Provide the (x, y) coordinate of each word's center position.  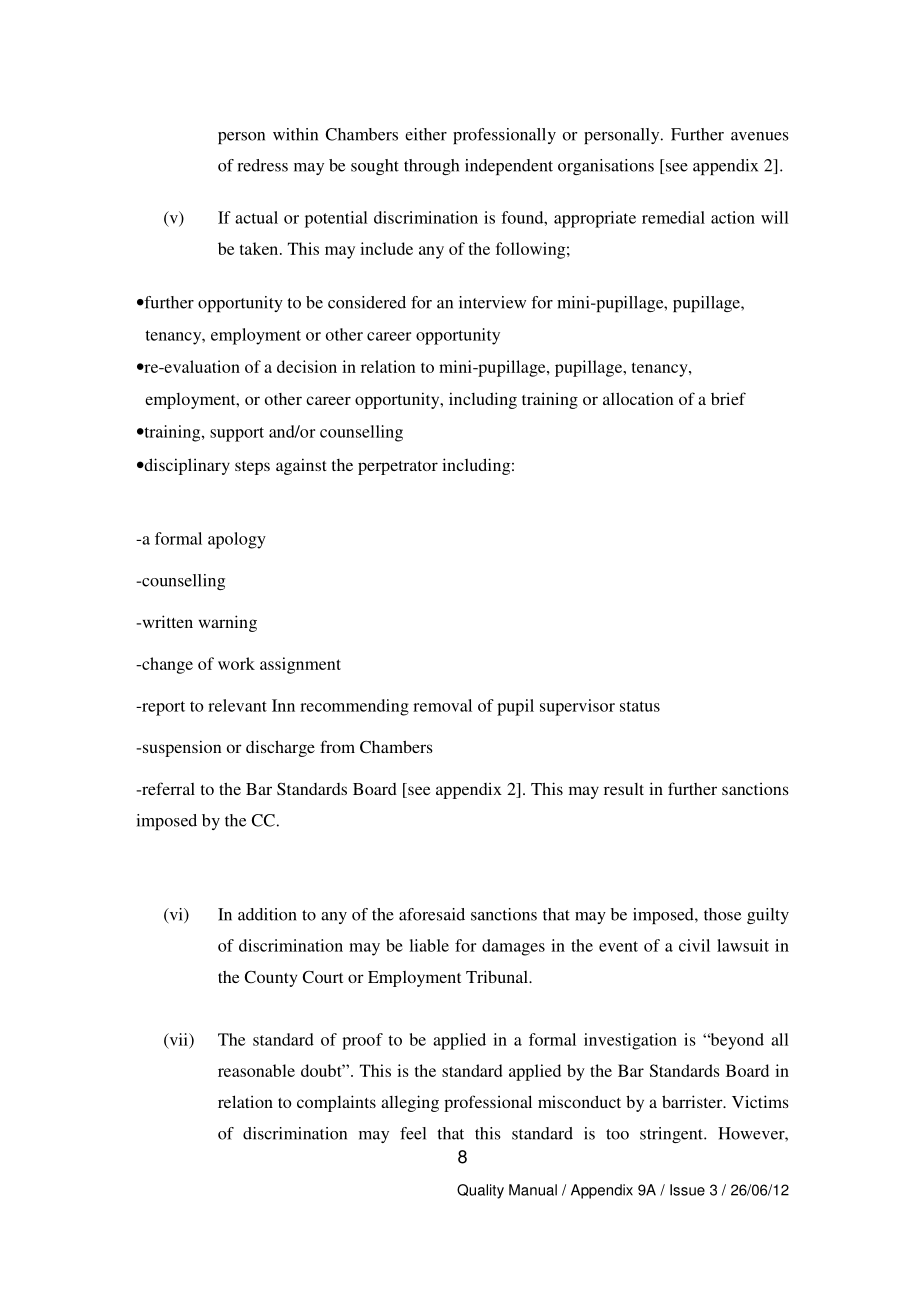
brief (728, 398)
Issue (687, 1190)
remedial (673, 217)
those (722, 914)
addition (267, 914)
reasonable (256, 1070)
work (236, 663)
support (237, 434)
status (640, 706)
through (431, 167)
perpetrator (398, 468)
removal (442, 705)
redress (263, 165)
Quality (480, 1191)
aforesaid (432, 914)
